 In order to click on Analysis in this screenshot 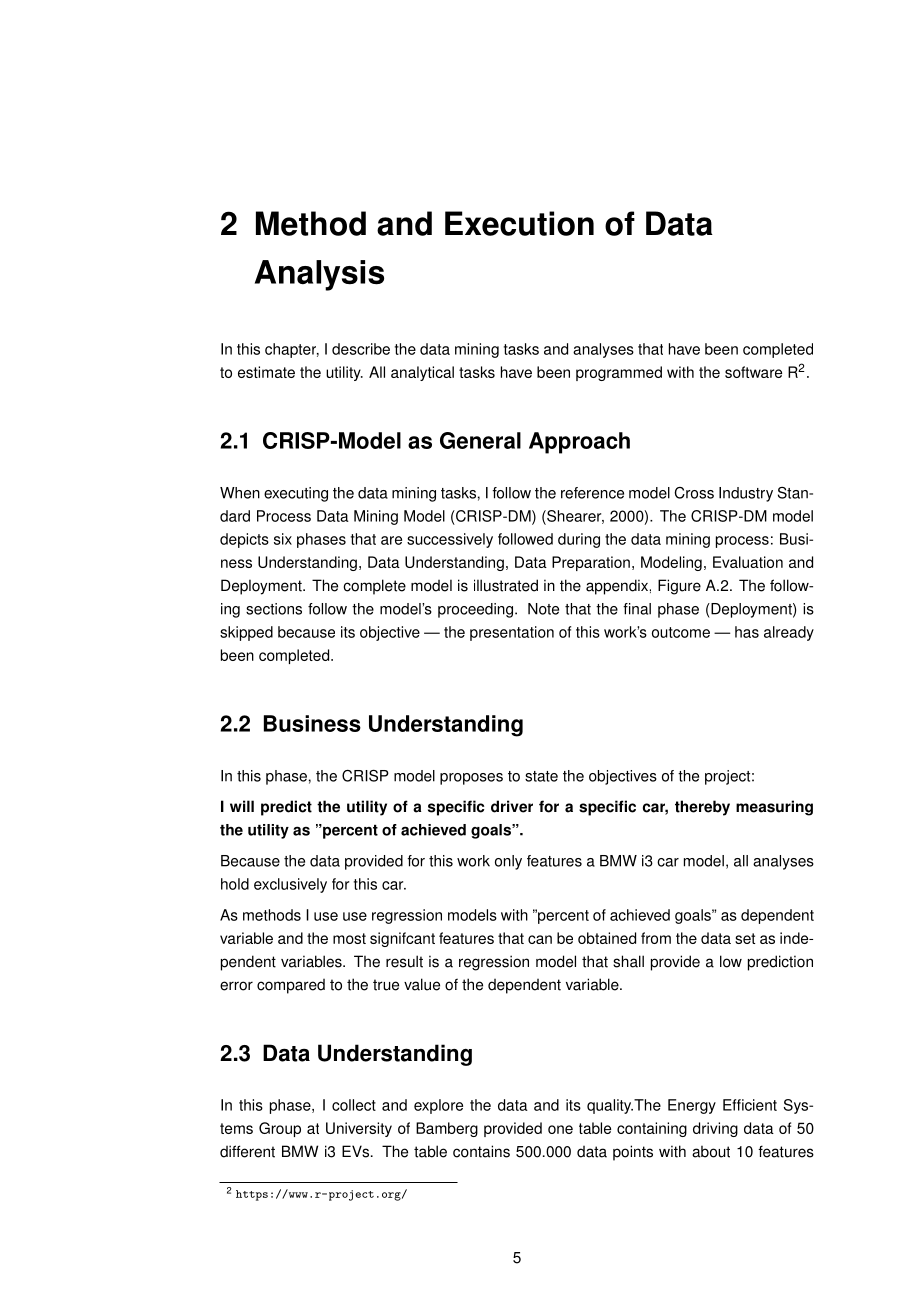, I will do `click(319, 275)`.
